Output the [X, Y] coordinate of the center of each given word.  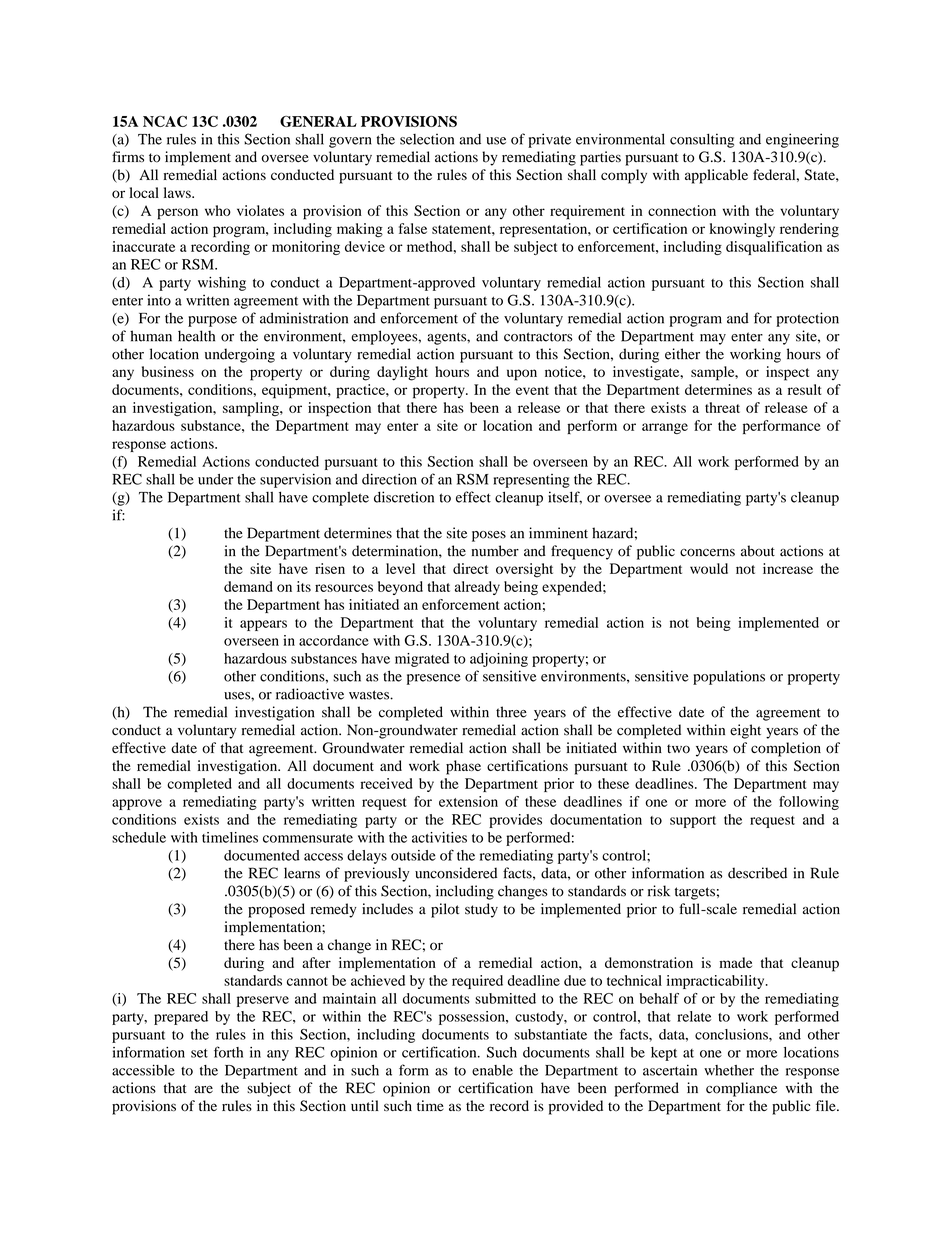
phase [463, 767]
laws [178, 192]
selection [427, 139]
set [199, 1053]
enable [492, 1070]
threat [722, 407]
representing [531, 481]
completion [786, 749]
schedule [139, 837]
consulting [702, 140]
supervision [295, 480]
